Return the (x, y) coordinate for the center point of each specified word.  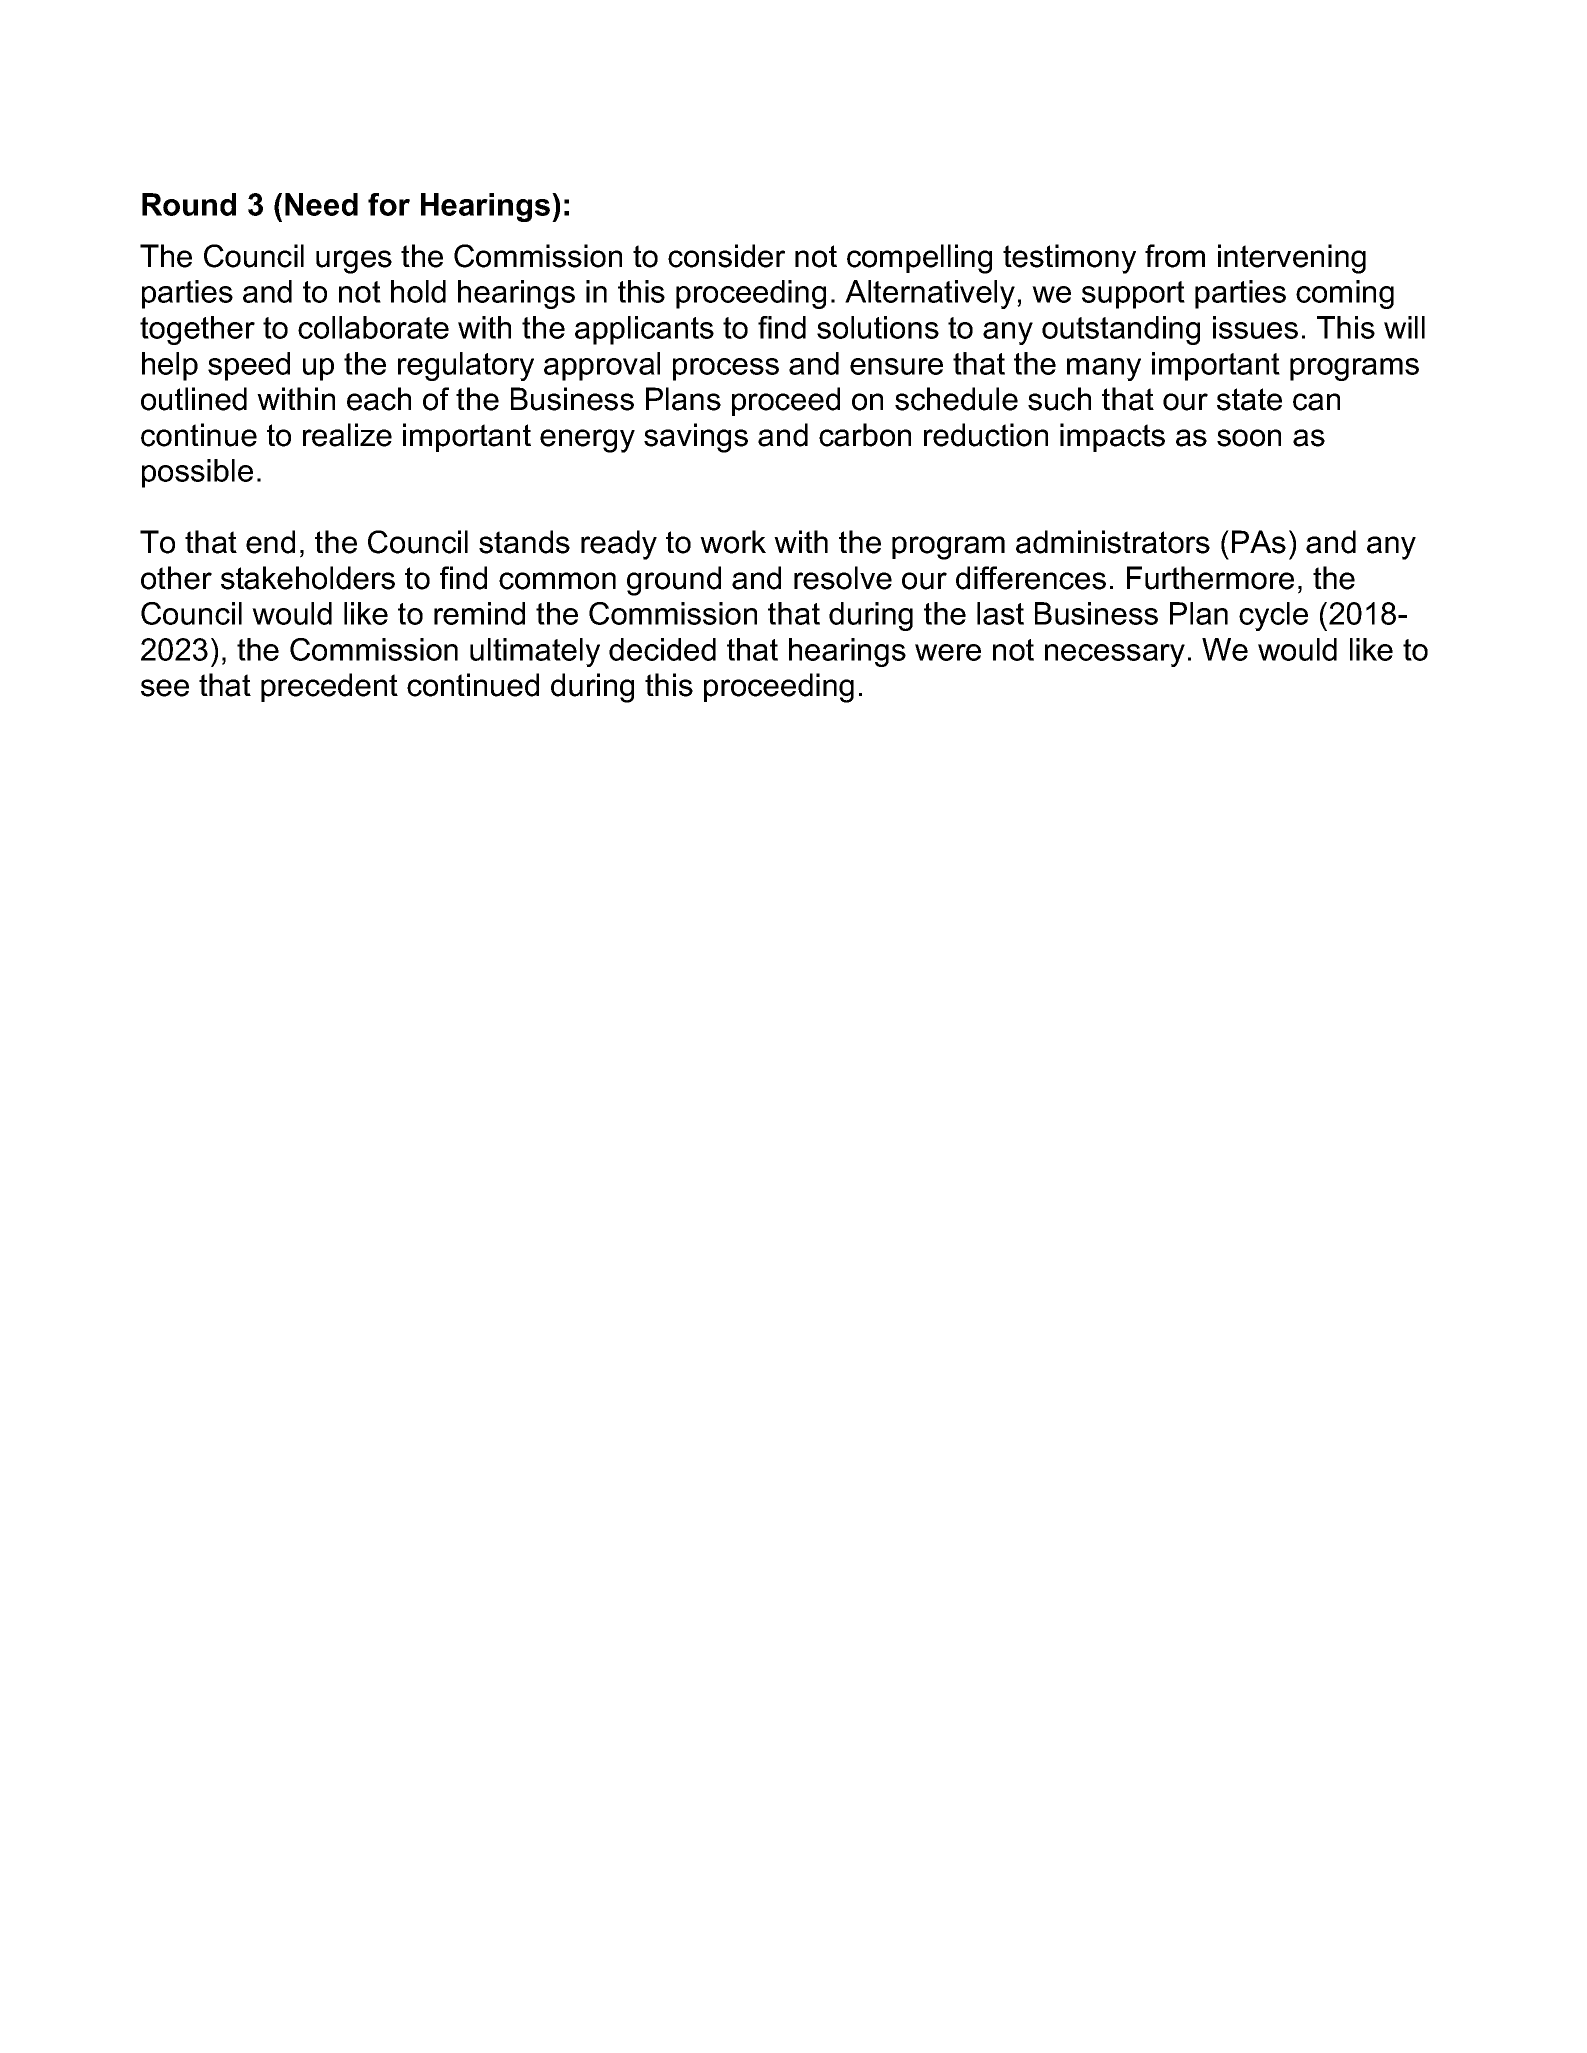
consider (726, 256)
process (726, 369)
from (1175, 256)
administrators (1113, 542)
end (270, 542)
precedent (329, 687)
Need (321, 204)
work (733, 542)
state (1249, 399)
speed (249, 366)
